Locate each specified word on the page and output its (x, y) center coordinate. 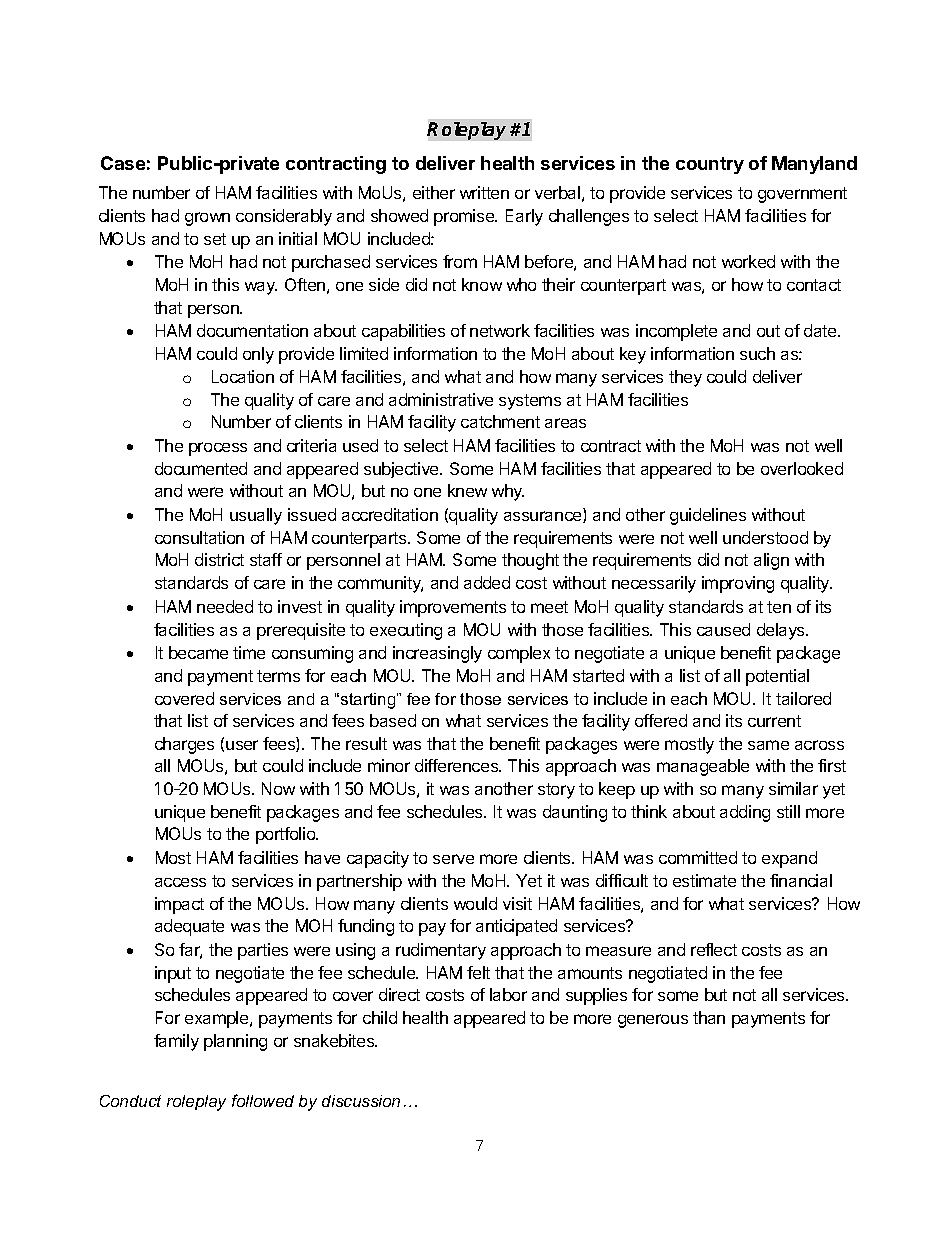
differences (458, 765)
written (484, 192)
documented (201, 468)
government (802, 195)
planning (235, 1042)
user (242, 745)
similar (793, 788)
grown (207, 219)
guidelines (708, 516)
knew (467, 490)
